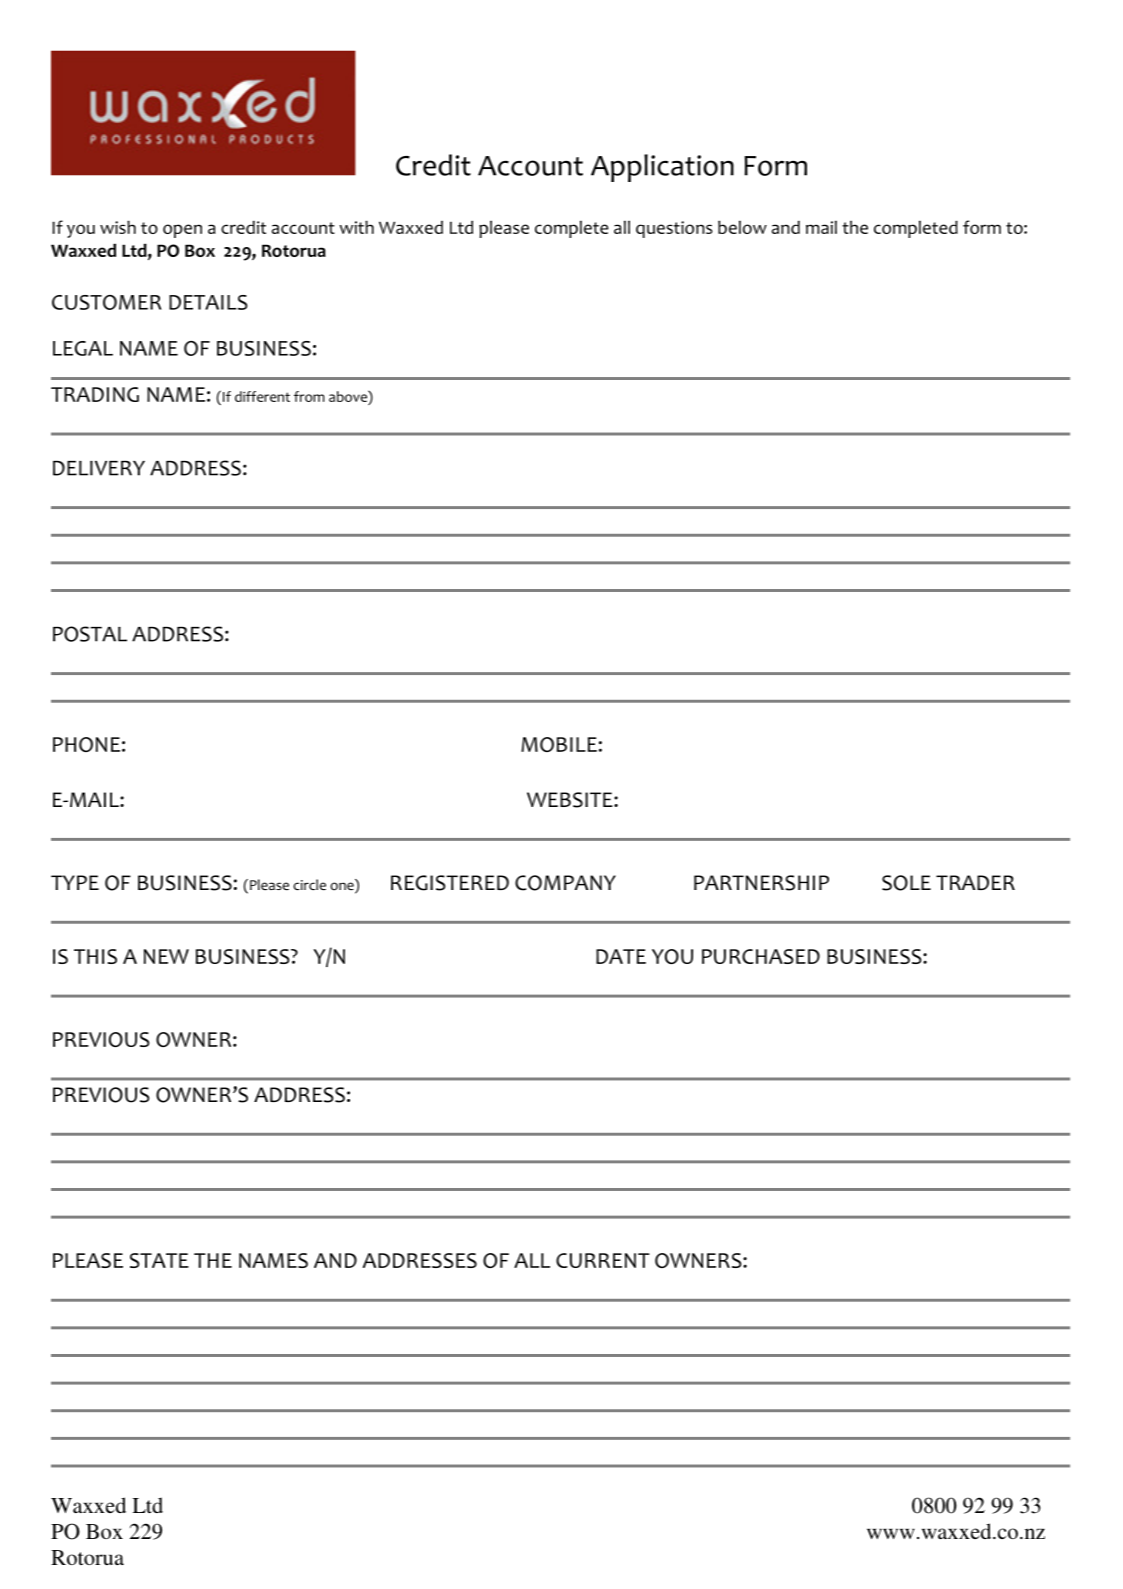 The height and width of the screenshot is (1589, 1123). What do you see at coordinates (662, 168) in the screenshot?
I see `Application` at bounding box center [662, 168].
